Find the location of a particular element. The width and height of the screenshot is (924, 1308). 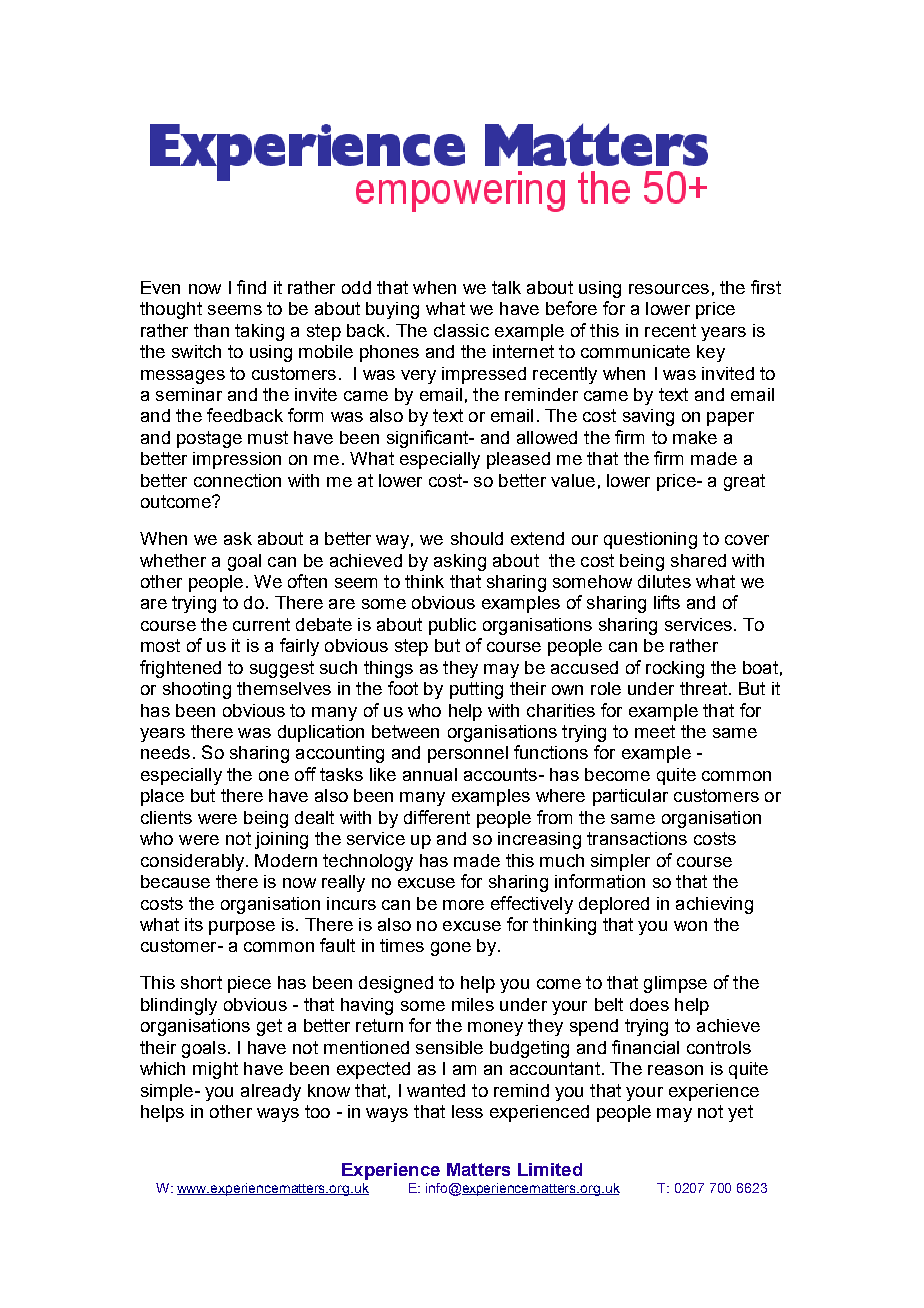

already is located at coordinates (271, 1092).
